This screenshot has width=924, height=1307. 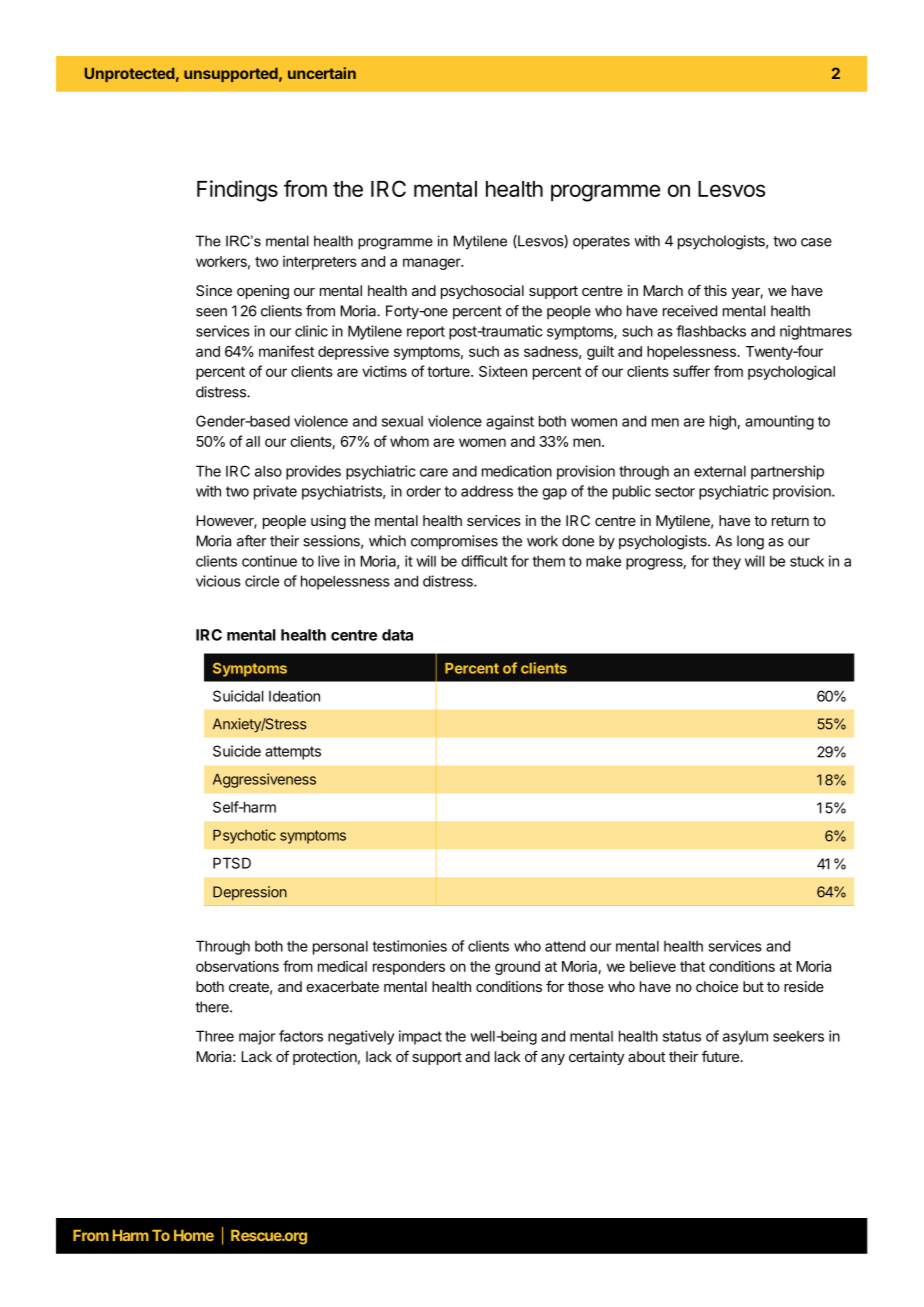 I want to click on Aggressiveness, so click(x=264, y=780).
